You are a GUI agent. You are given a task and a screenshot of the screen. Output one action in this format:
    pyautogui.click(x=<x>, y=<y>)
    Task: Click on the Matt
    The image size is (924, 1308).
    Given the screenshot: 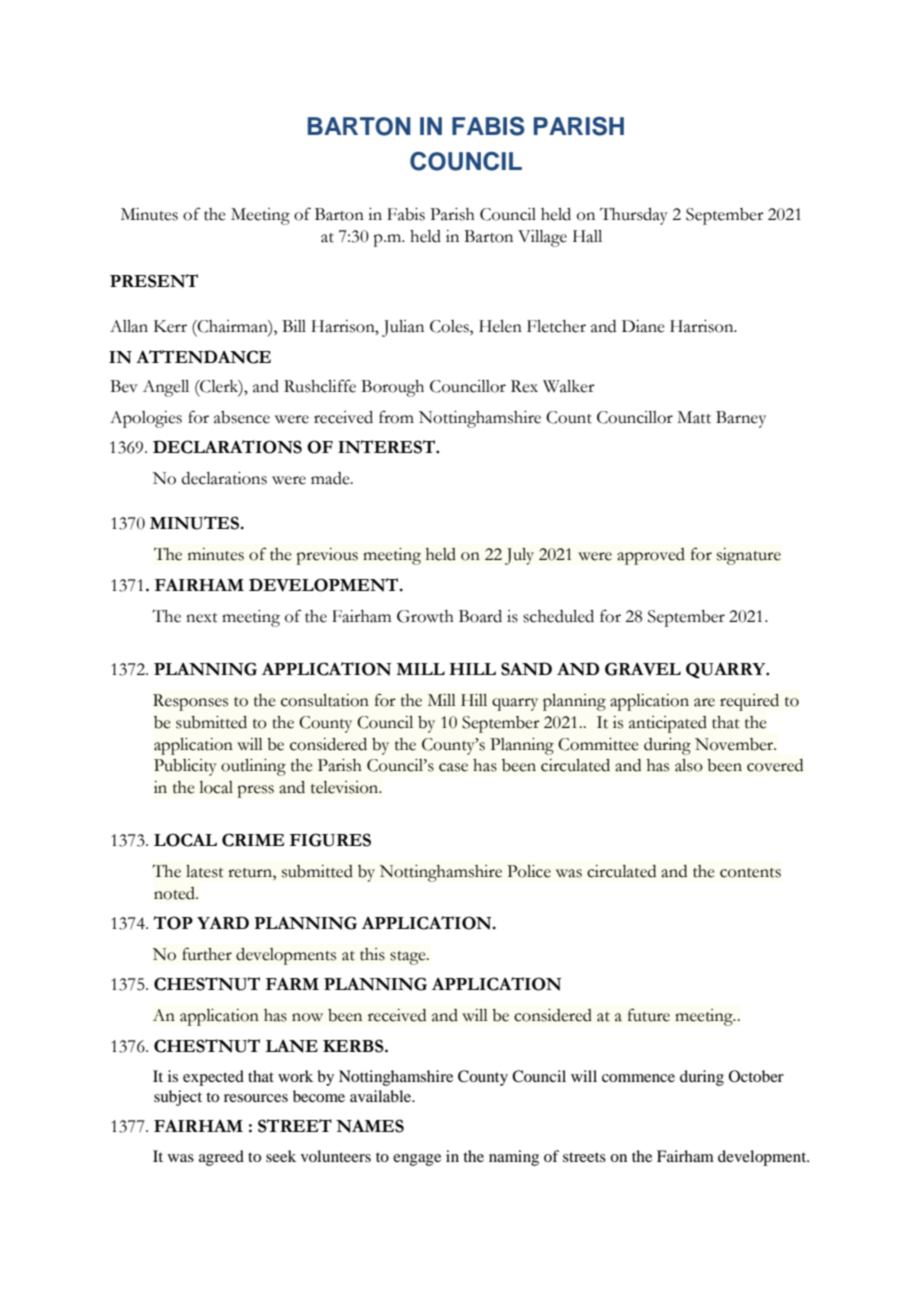 What is the action you would take?
    pyautogui.click(x=694, y=417)
